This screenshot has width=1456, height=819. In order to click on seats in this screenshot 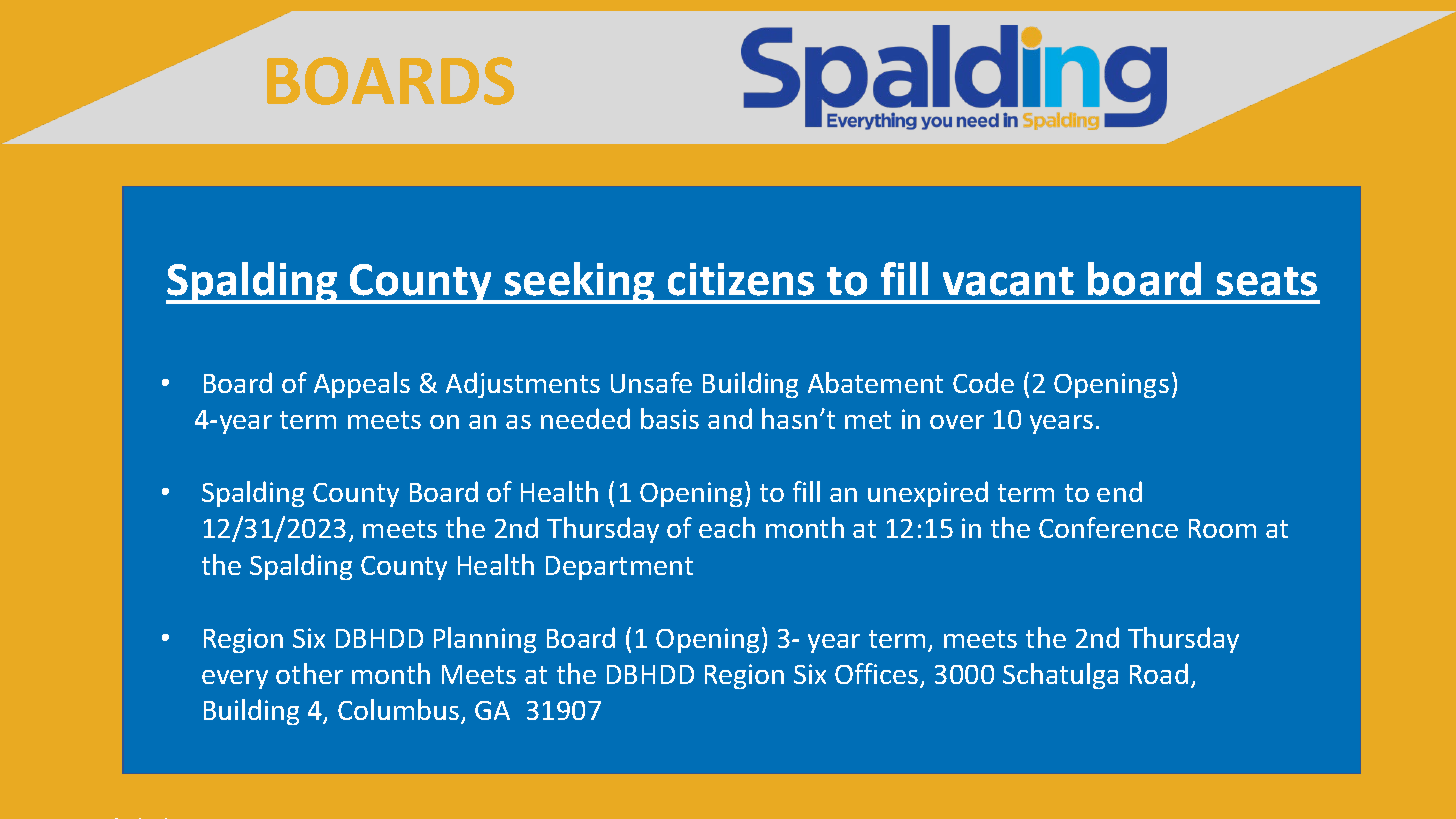, I will do `click(1267, 281)`.
